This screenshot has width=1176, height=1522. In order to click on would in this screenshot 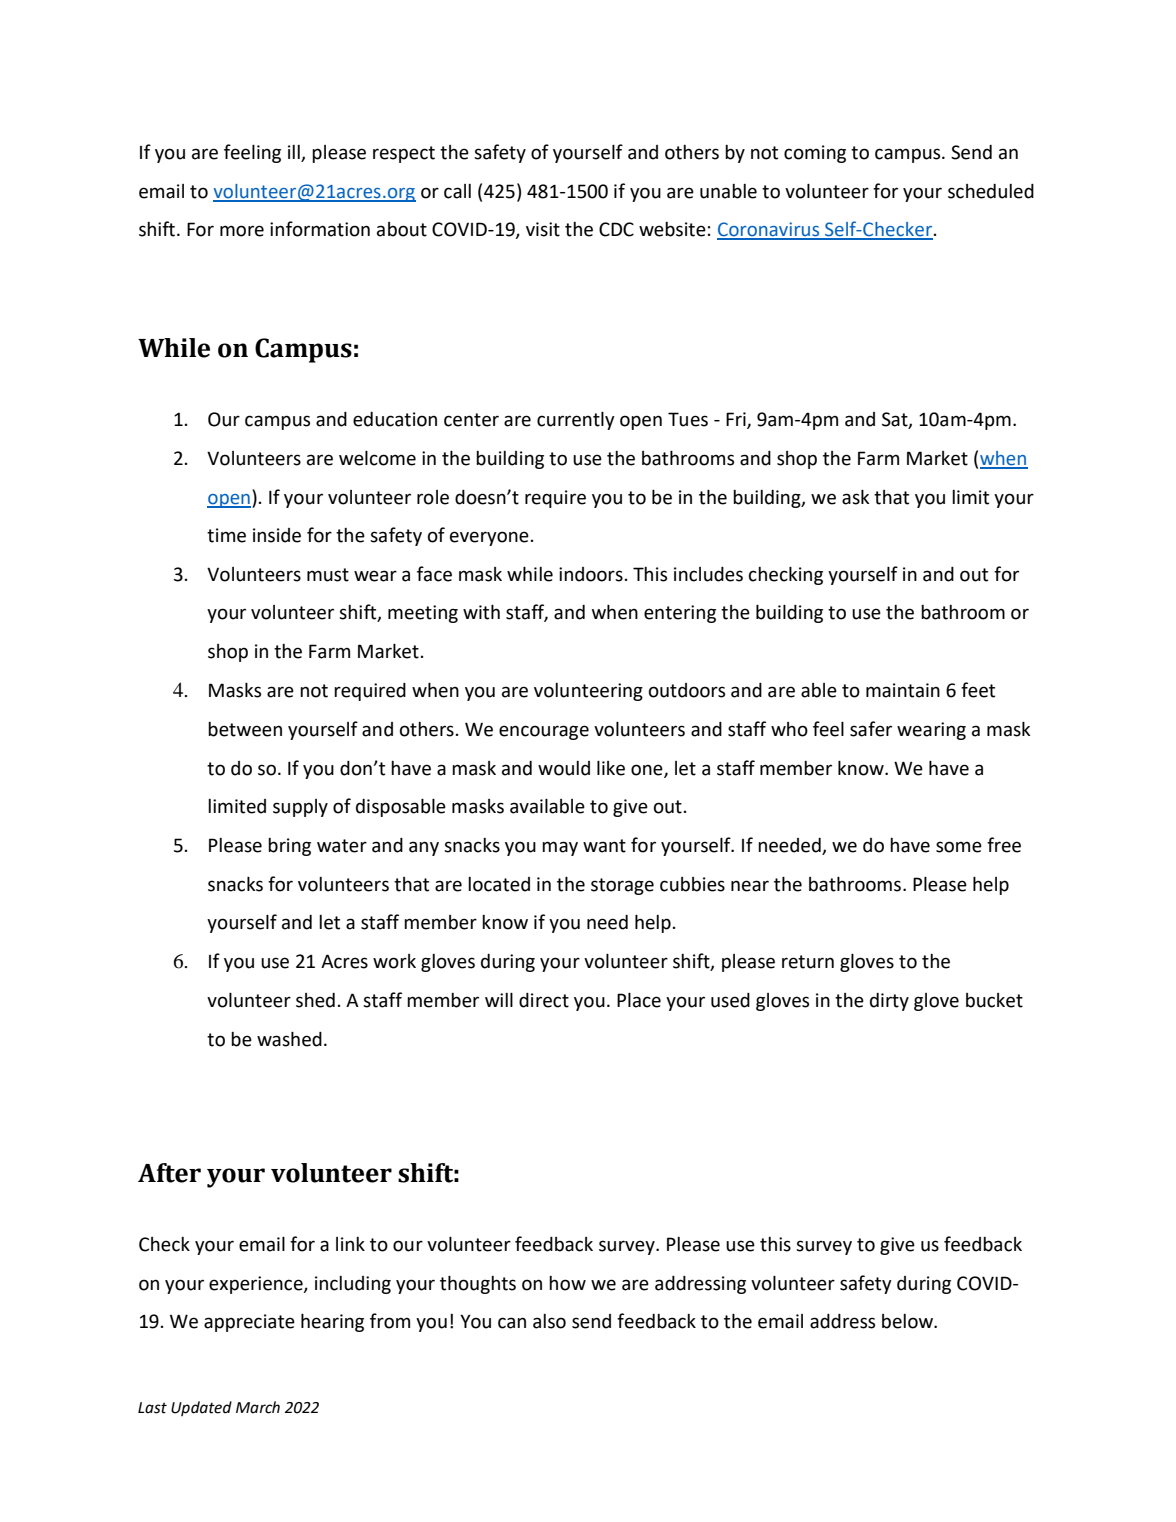, I will do `click(564, 768)`.
